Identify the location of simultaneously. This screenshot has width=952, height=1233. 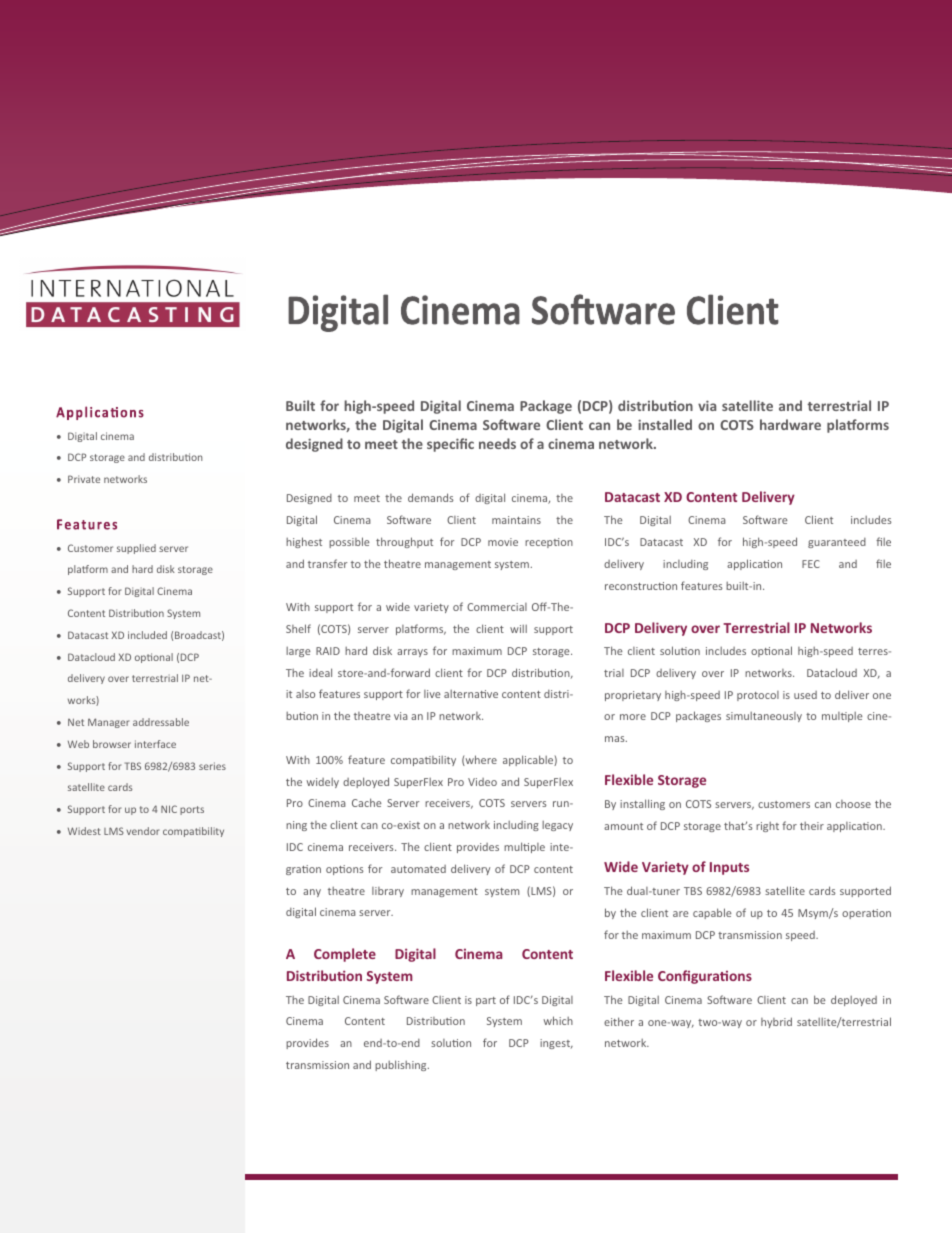
(764, 717).
